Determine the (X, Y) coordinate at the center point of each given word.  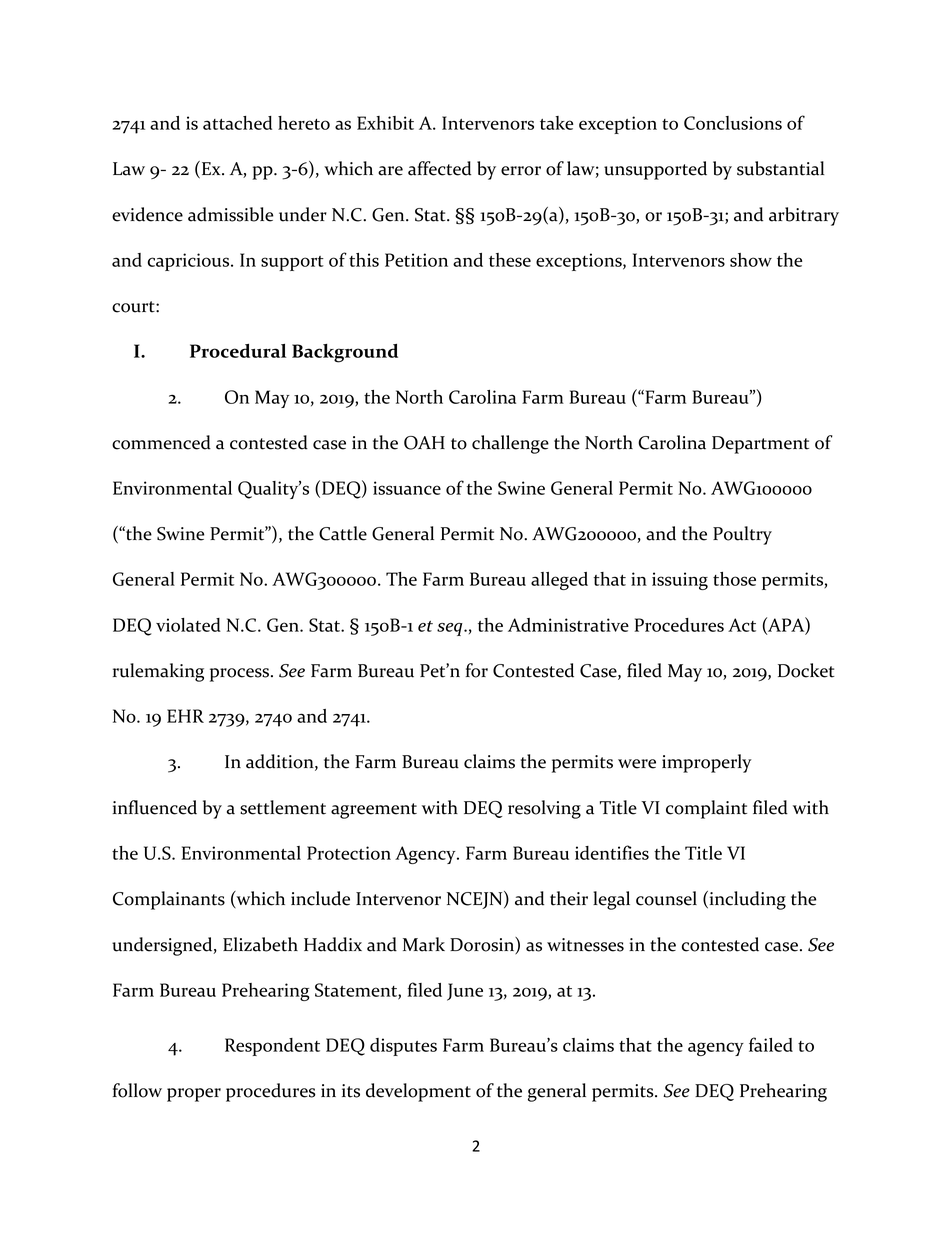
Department (760, 445)
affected (439, 168)
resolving (544, 809)
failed (771, 1044)
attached (237, 123)
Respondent (272, 1047)
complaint (706, 809)
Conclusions (733, 123)
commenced (161, 442)
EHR (185, 716)
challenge (510, 444)
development (418, 1092)
